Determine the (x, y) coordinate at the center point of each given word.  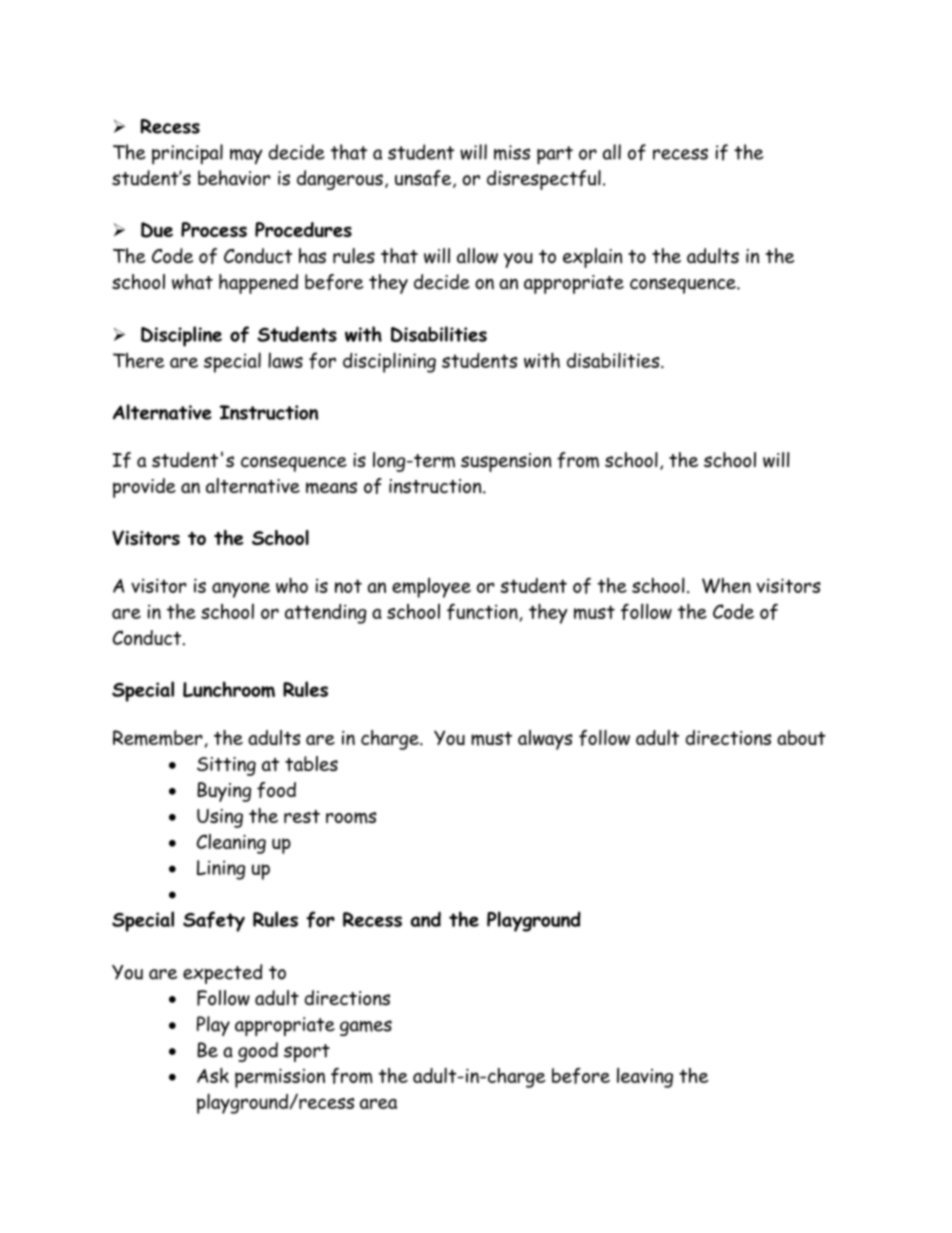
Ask (213, 1075)
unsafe (424, 179)
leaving (645, 1078)
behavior (234, 178)
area (378, 1103)
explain (592, 258)
